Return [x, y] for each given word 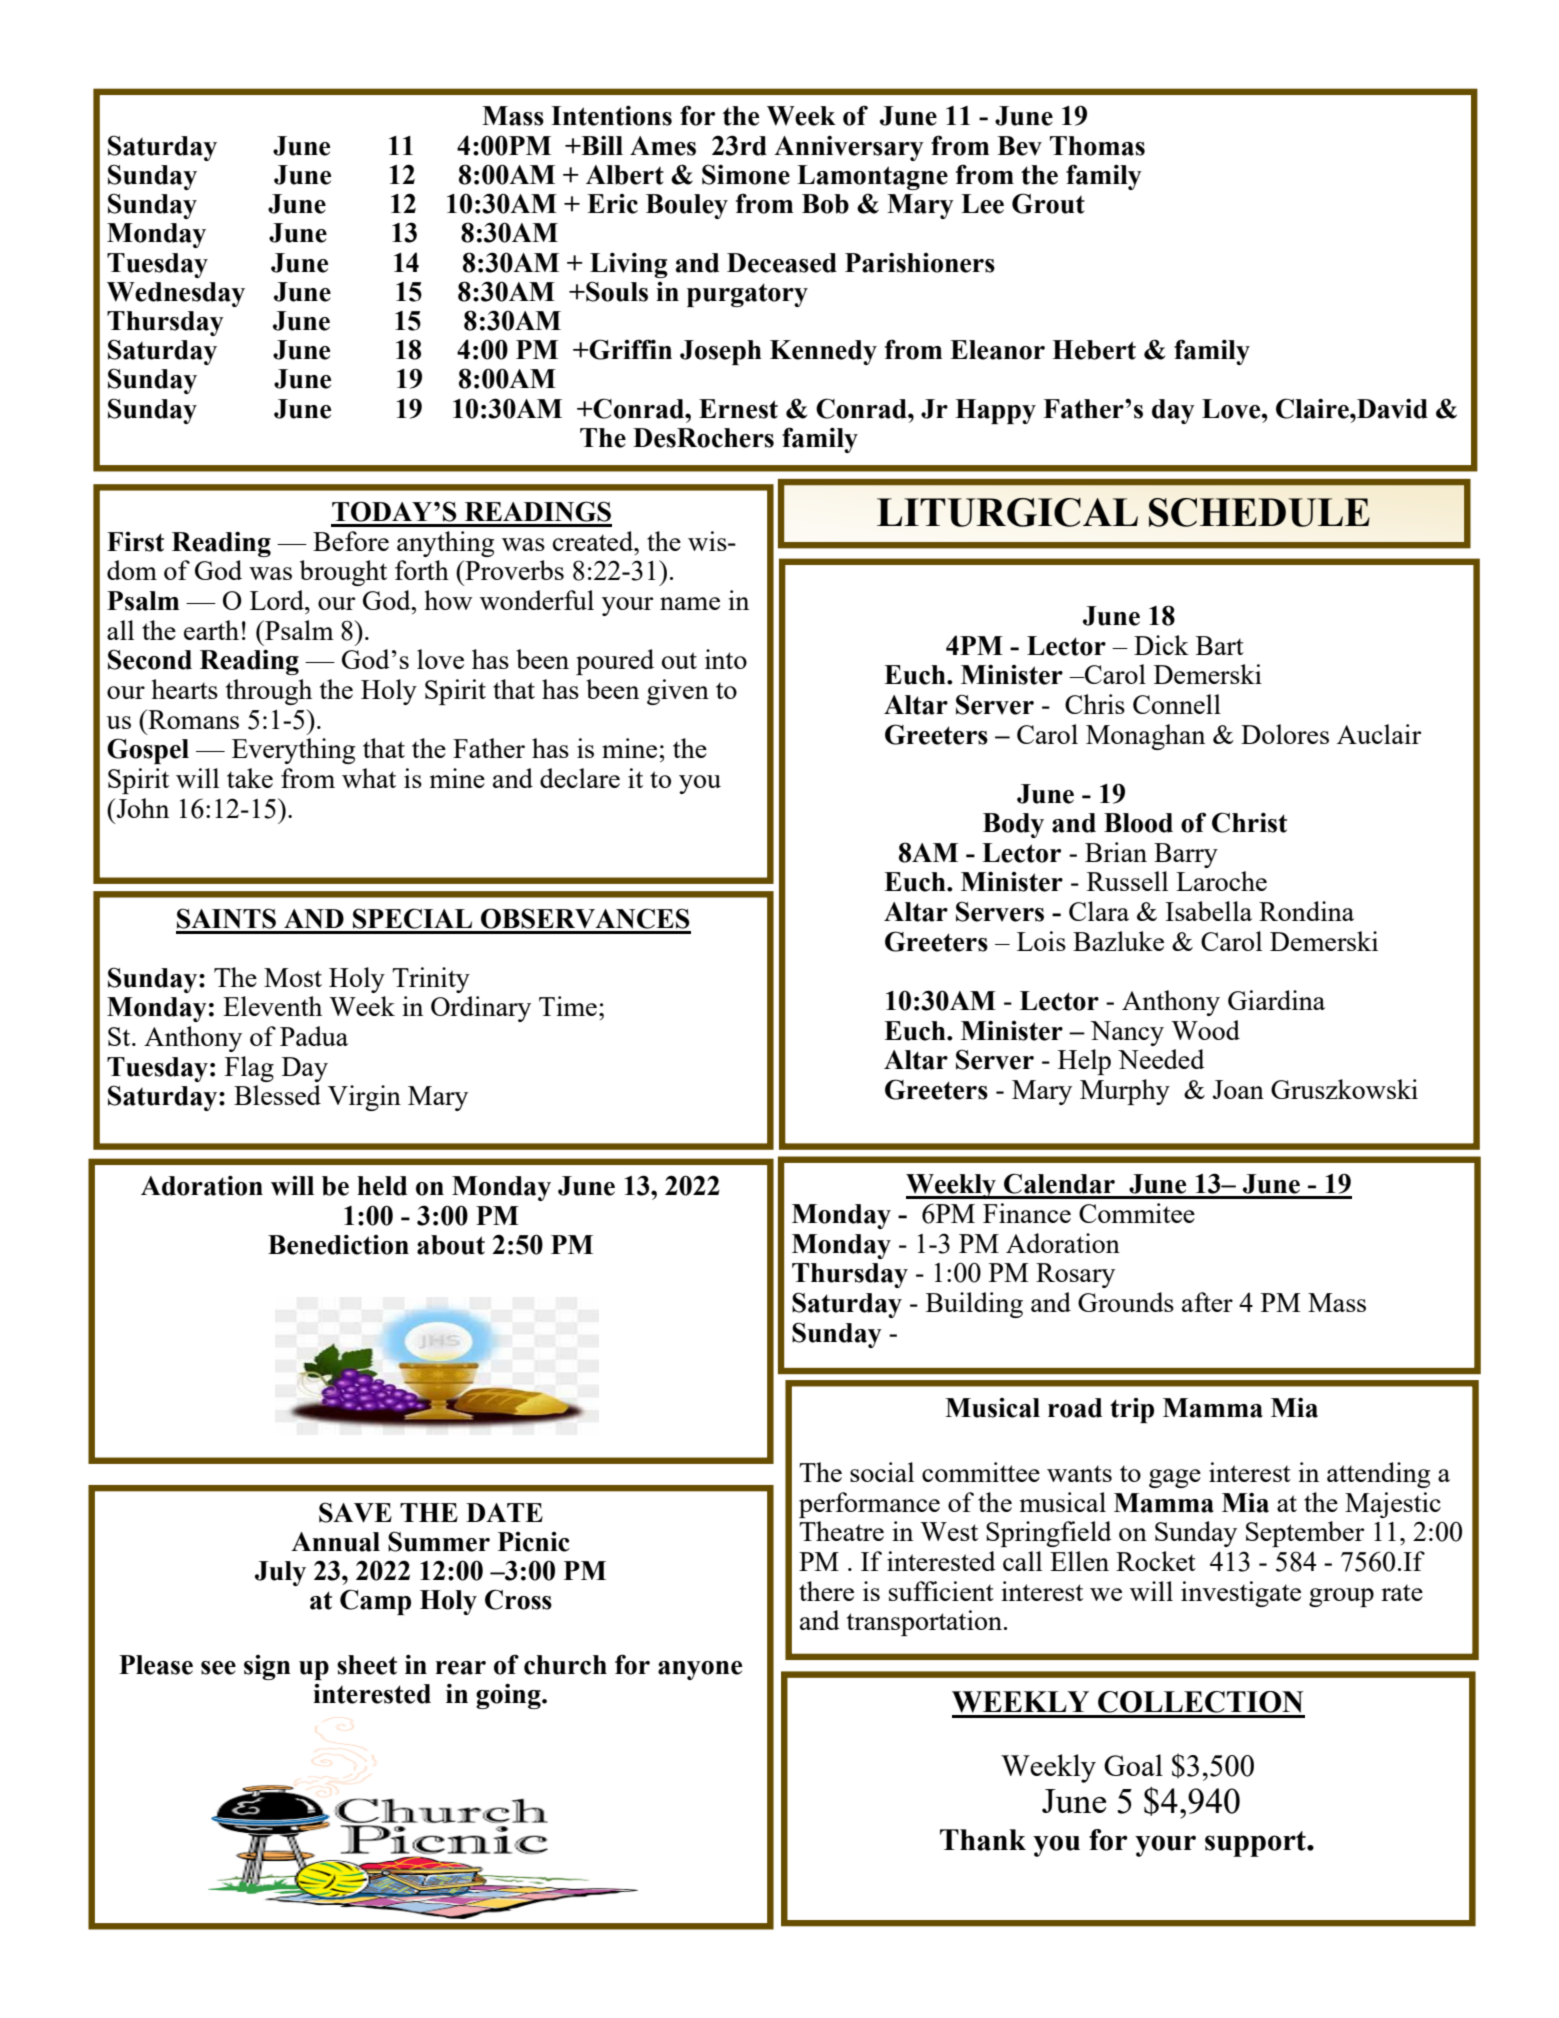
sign [267, 1667]
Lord [278, 600]
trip [1132, 1410]
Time [568, 1006]
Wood [1205, 1030]
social [882, 1472]
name [690, 603]
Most [293, 977]
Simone [746, 174]
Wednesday [176, 294]
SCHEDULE [1259, 512]
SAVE [355, 1512]
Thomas [1097, 146]
